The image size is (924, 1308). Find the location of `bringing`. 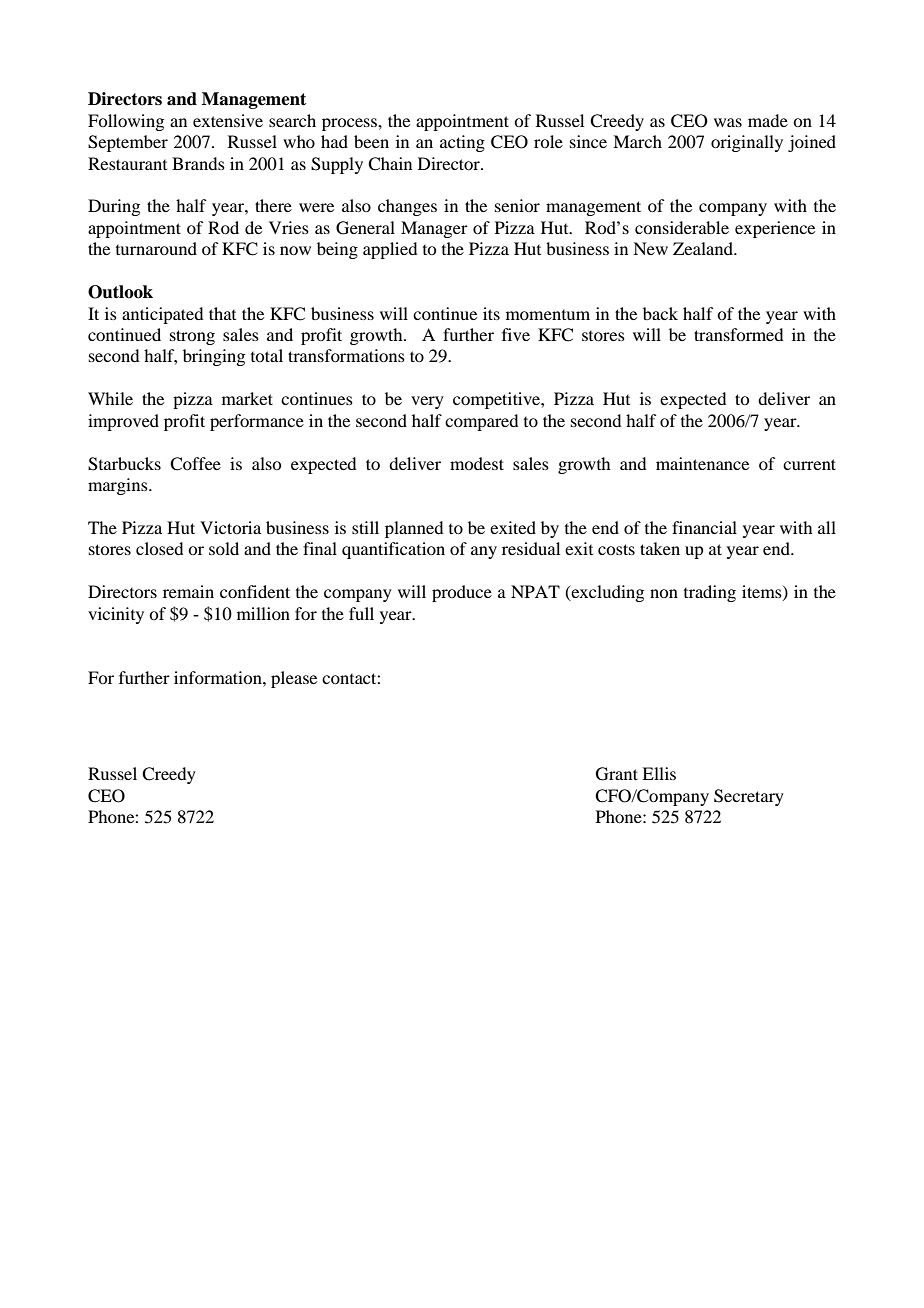

bringing is located at coordinates (214, 357).
